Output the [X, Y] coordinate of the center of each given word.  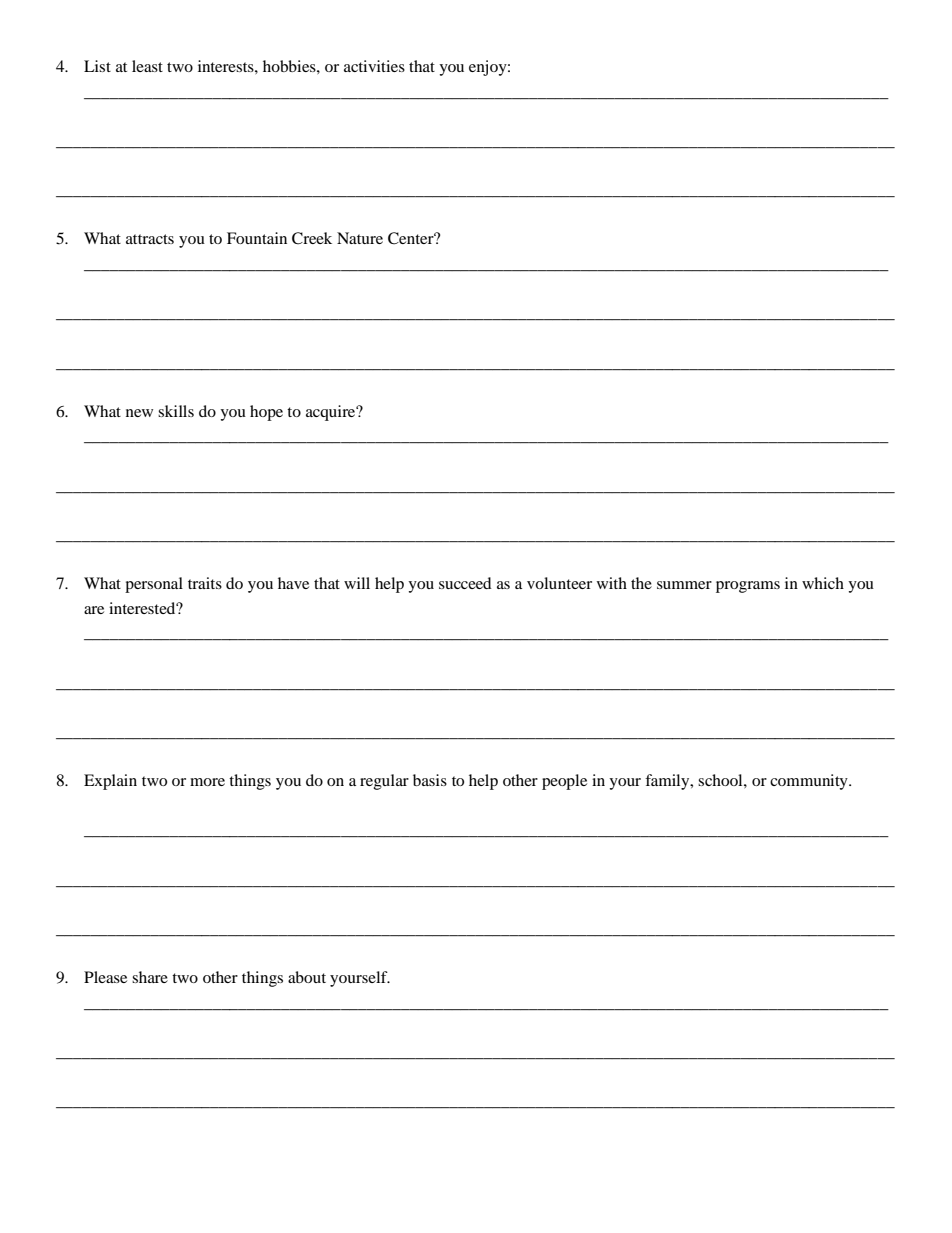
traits [205, 583]
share [150, 977]
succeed [465, 583]
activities [374, 66]
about [307, 977]
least [147, 66]
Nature [360, 238]
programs [748, 587]
